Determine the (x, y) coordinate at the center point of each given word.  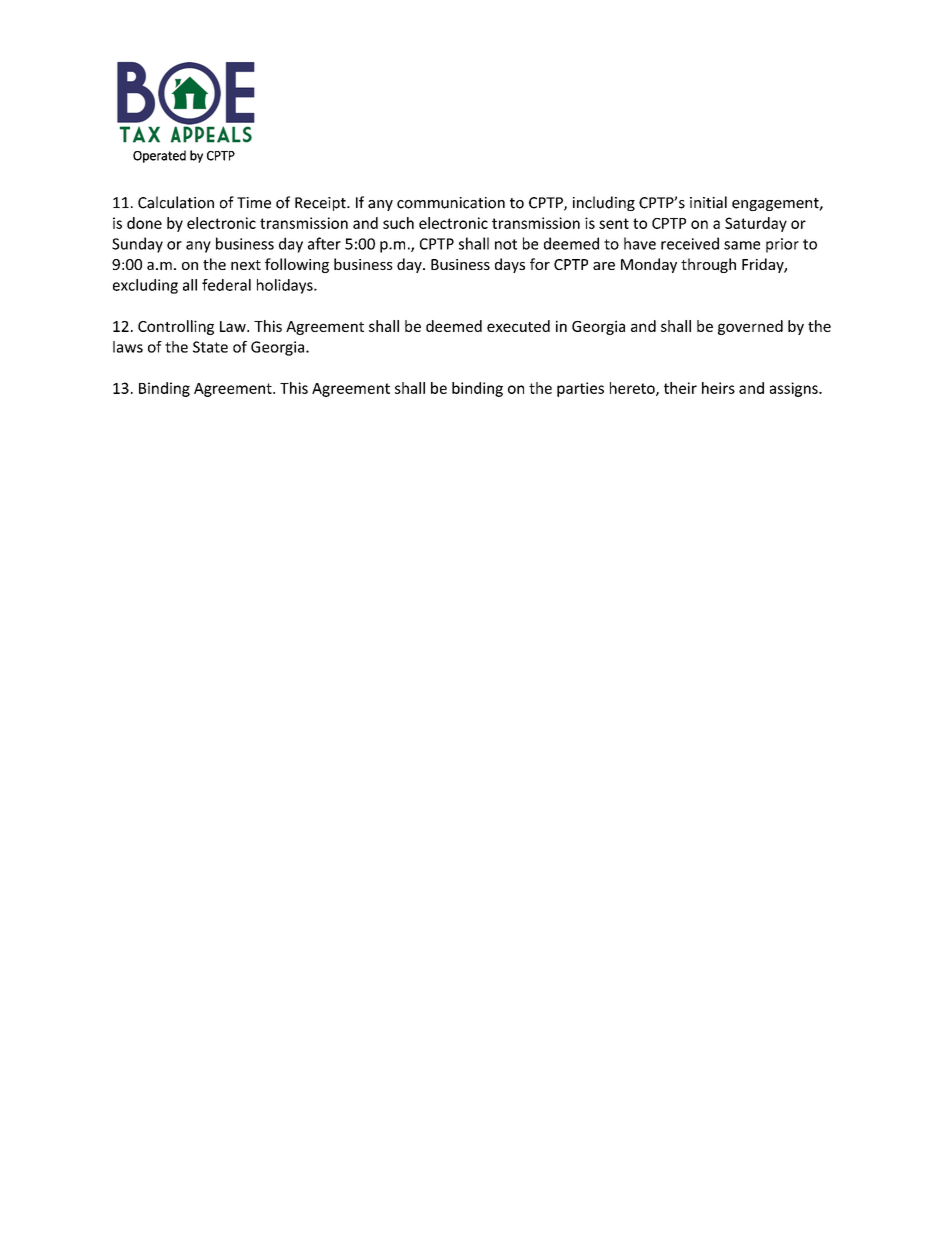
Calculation (176, 202)
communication (451, 203)
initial (708, 202)
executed (518, 326)
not (506, 244)
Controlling (176, 327)
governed (750, 327)
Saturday (756, 224)
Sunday (137, 245)
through (708, 265)
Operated (159, 156)
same (742, 245)
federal (226, 285)
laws (128, 347)
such (398, 223)
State (210, 347)
